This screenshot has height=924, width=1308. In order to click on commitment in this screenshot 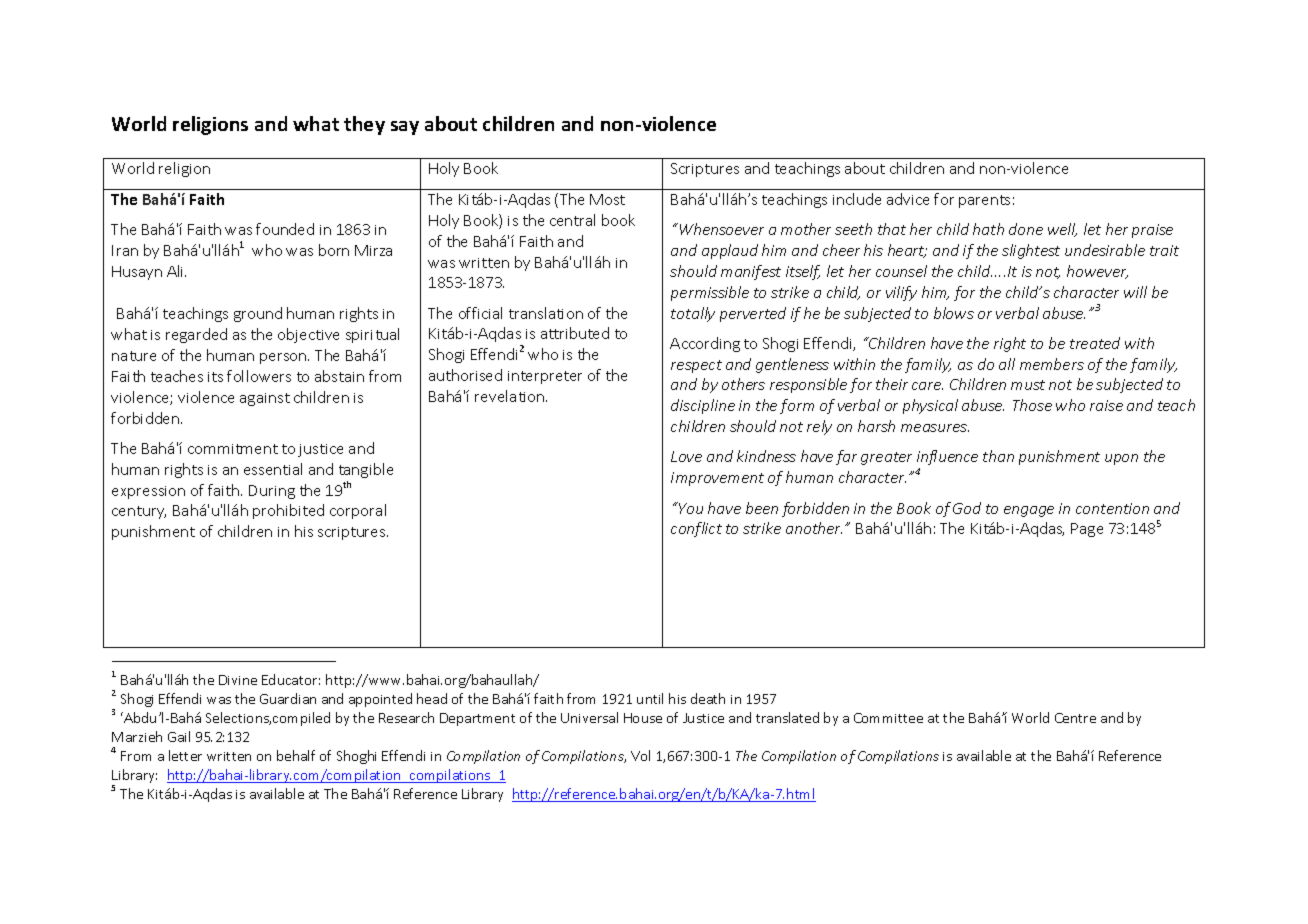, I will do `click(233, 449)`.
